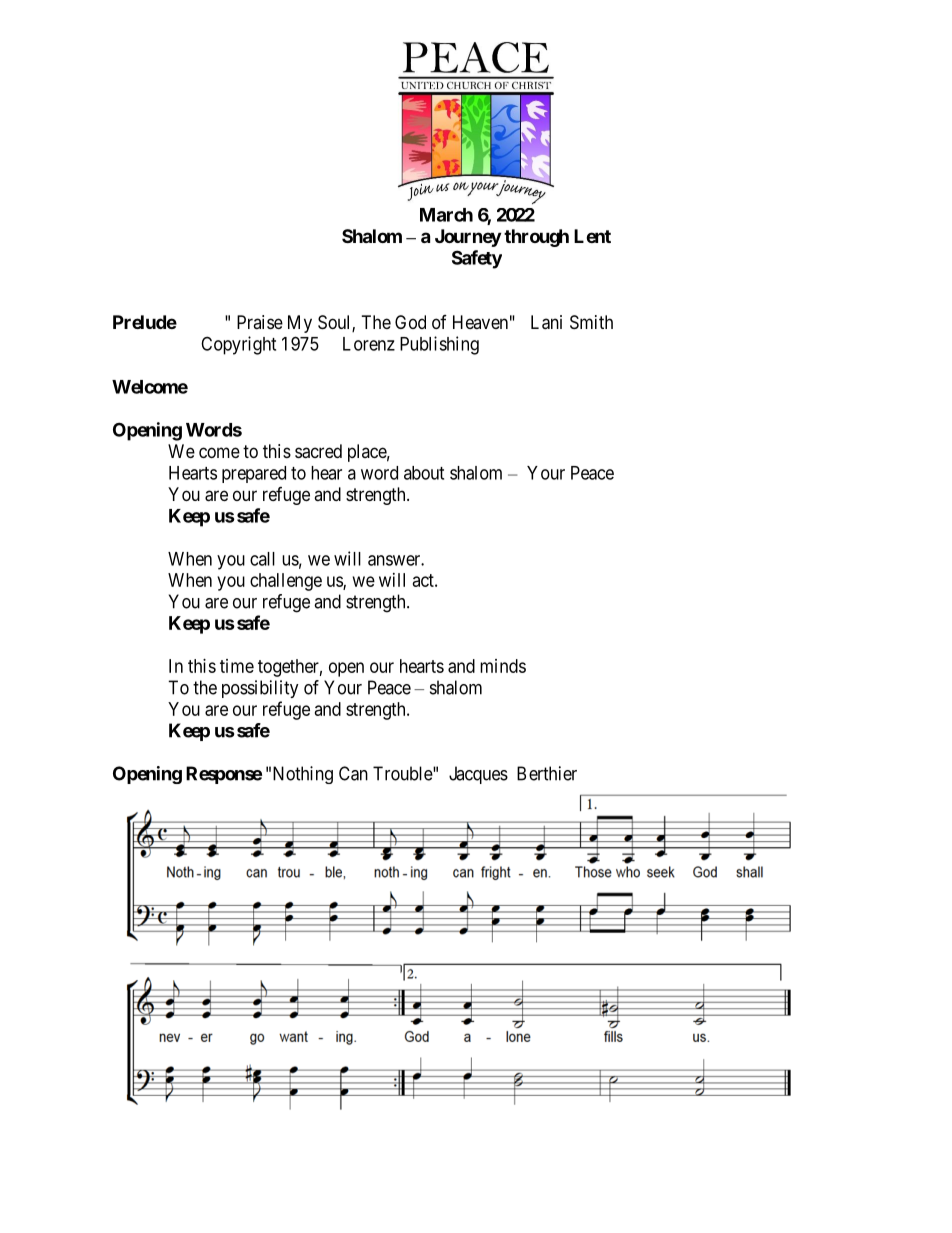  Describe the element at coordinates (353, 773) in the screenshot. I see `Can` at that location.
